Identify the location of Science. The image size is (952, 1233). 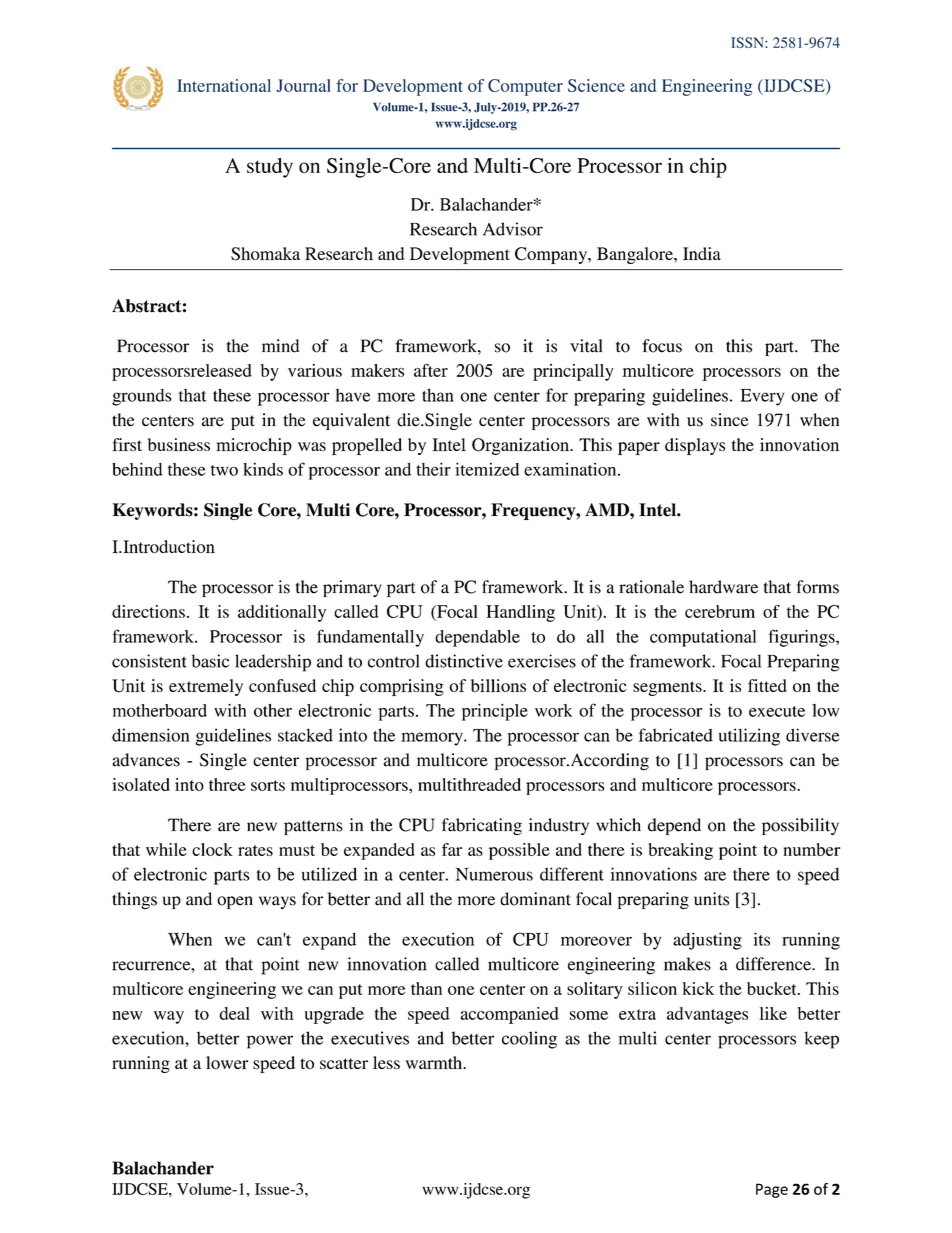
(596, 85).
